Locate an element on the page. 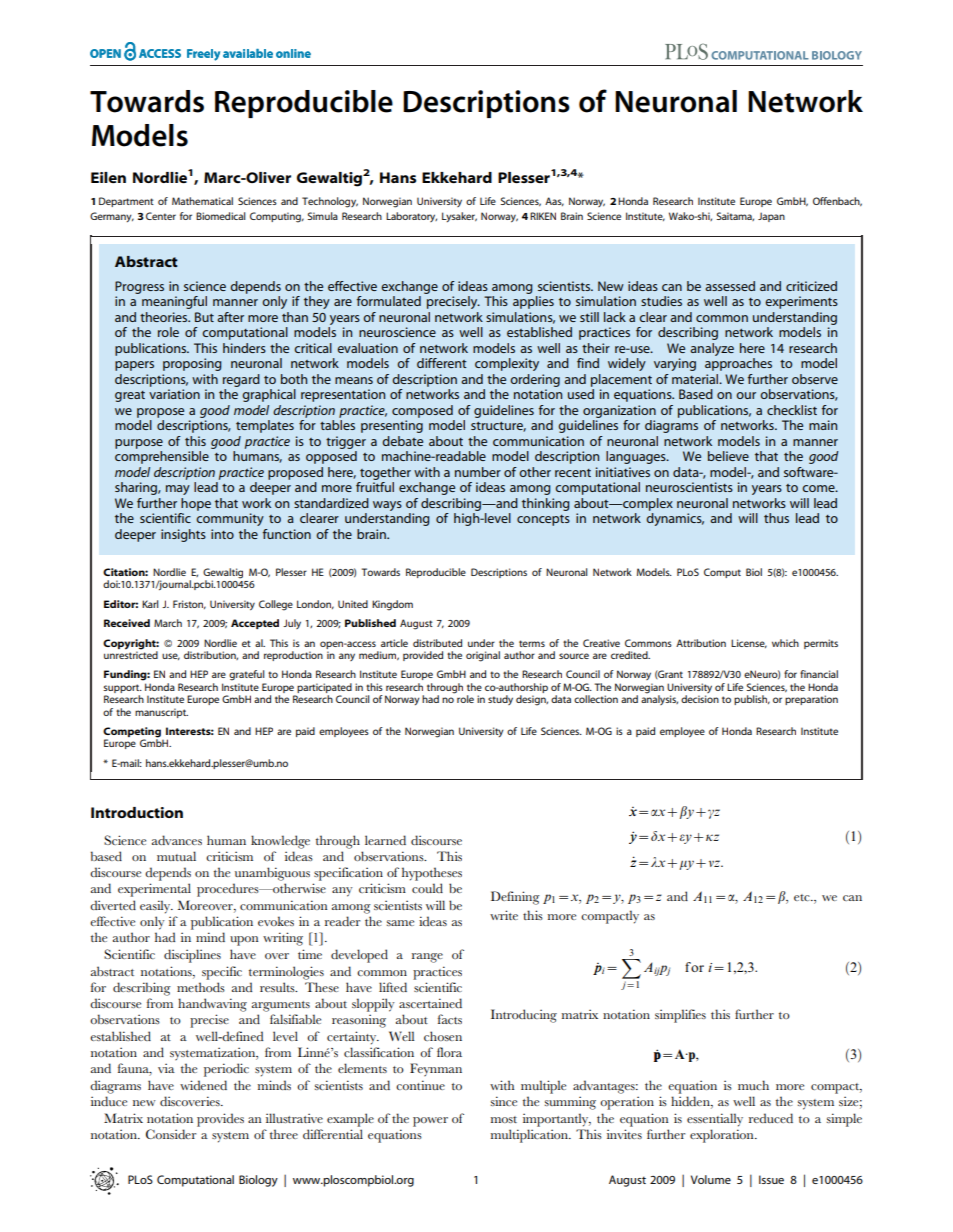 The image size is (953, 1232). Laboratory is located at coordinates (411, 217).
